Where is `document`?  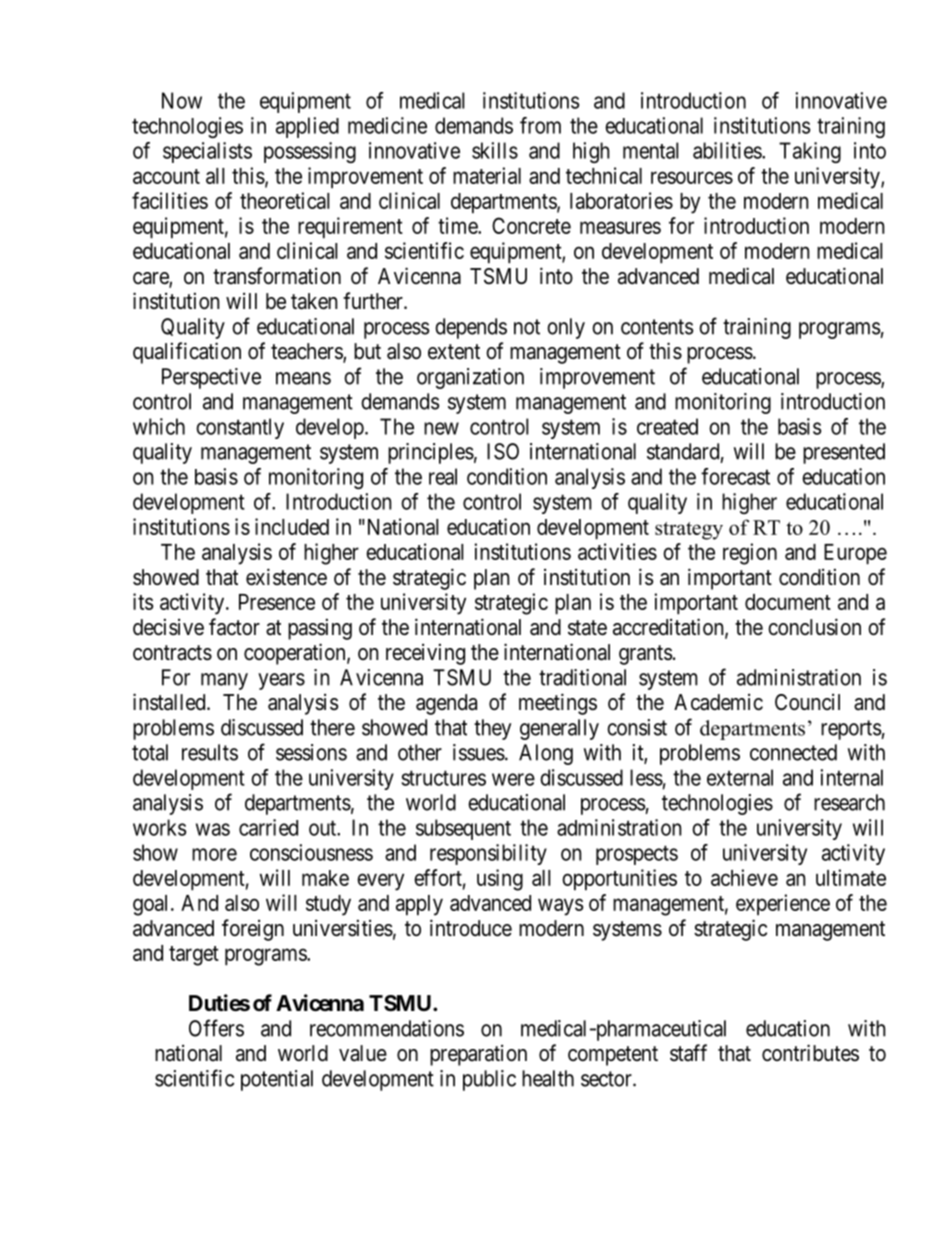
document is located at coordinates (788, 602).
